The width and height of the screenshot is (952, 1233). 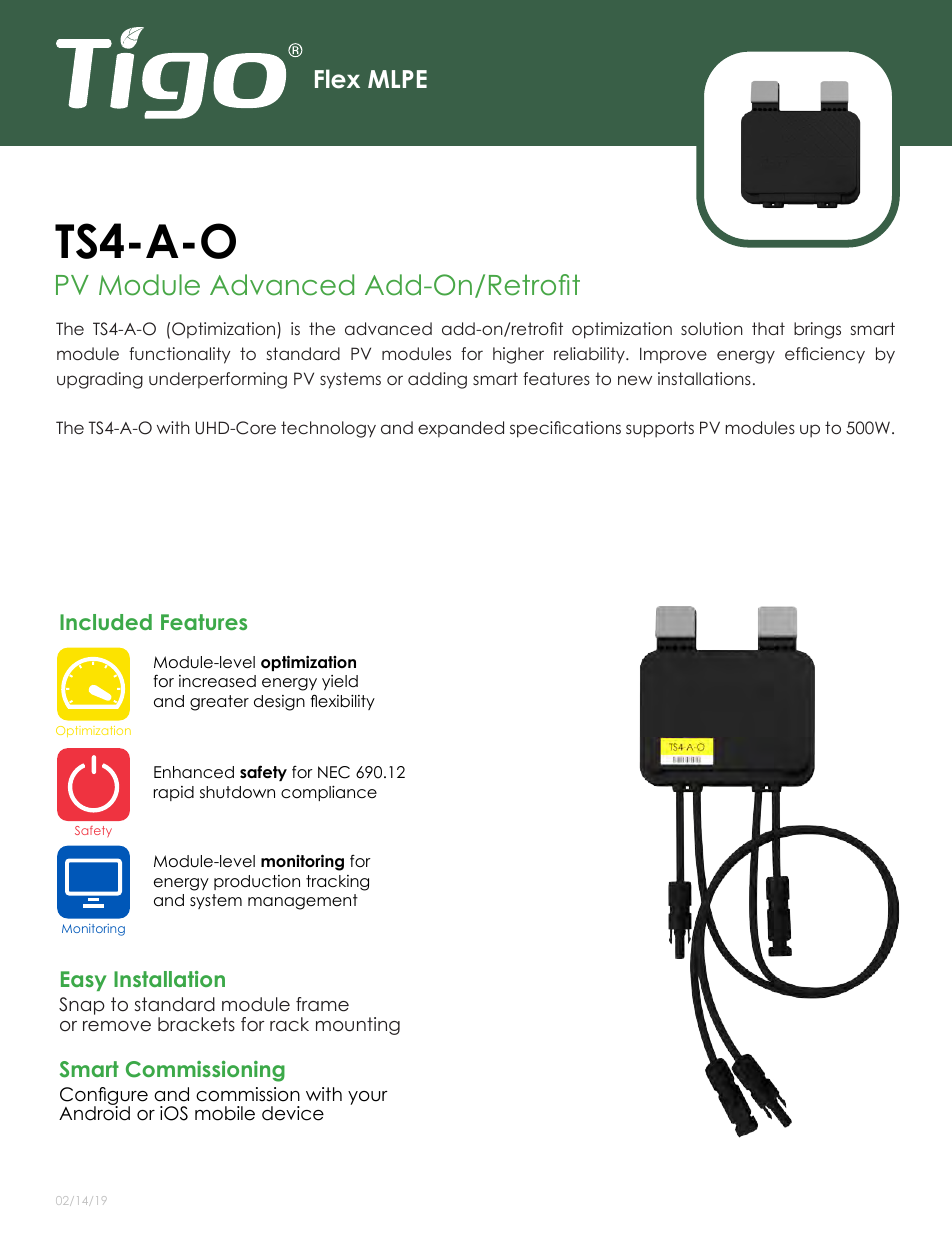 What do you see at coordinates (368, 1098) in the screenshot?
I see `your` at bounding box center [368, 1098].
